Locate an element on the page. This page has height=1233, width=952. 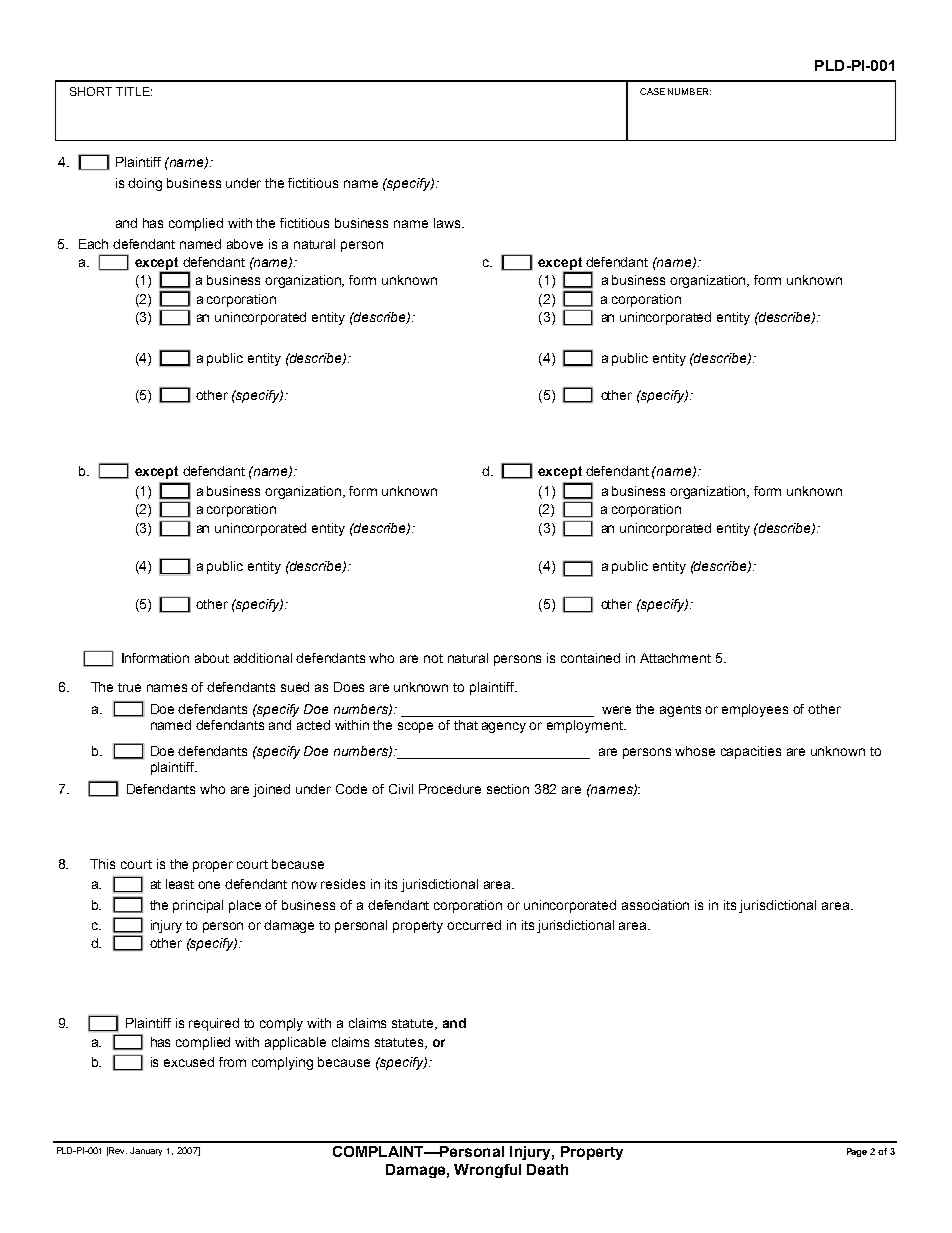
about is located at coordinates (212, 658).
